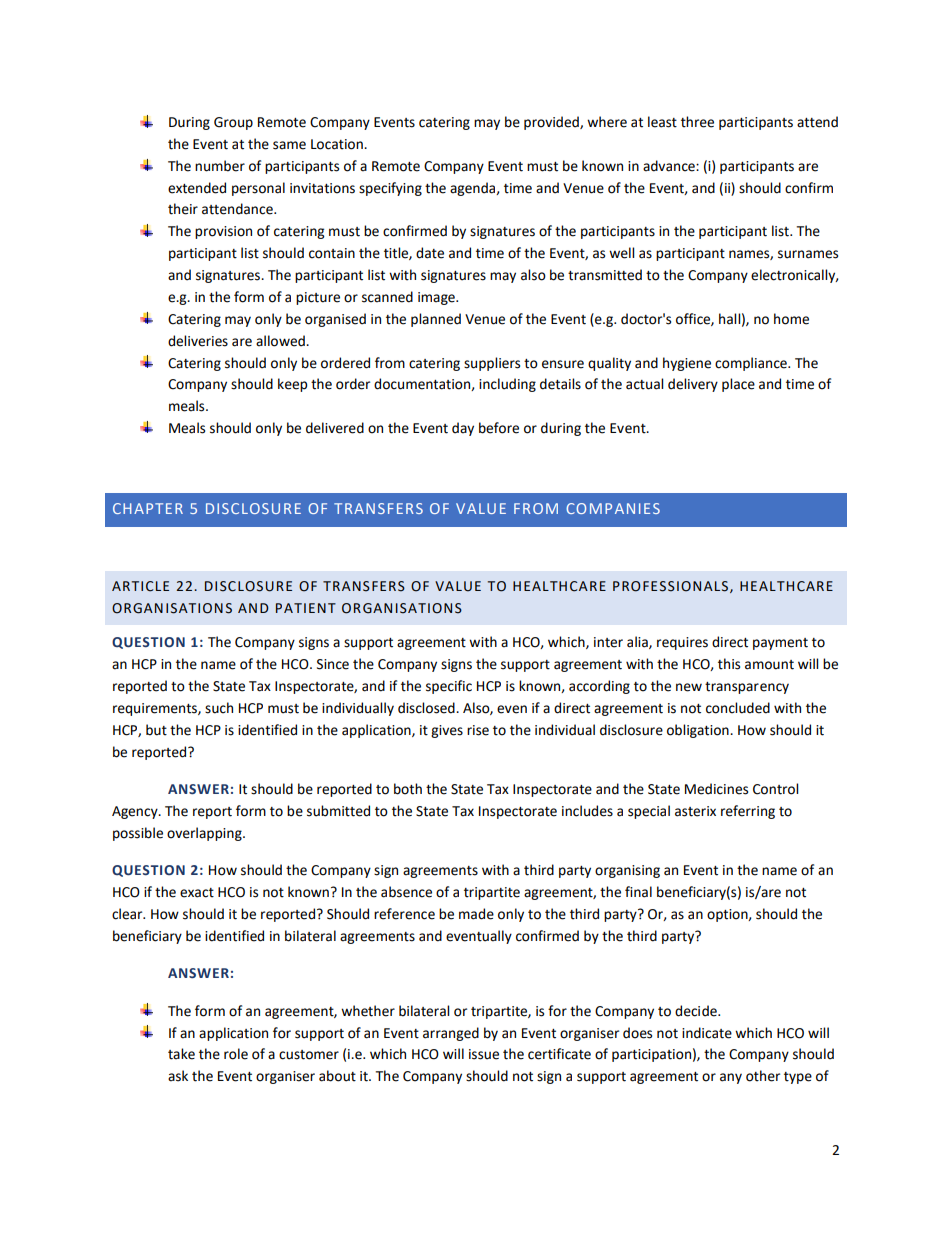 The height and width of the screenshot is (1233, 952). I want to click on both, so click(408, 789).
